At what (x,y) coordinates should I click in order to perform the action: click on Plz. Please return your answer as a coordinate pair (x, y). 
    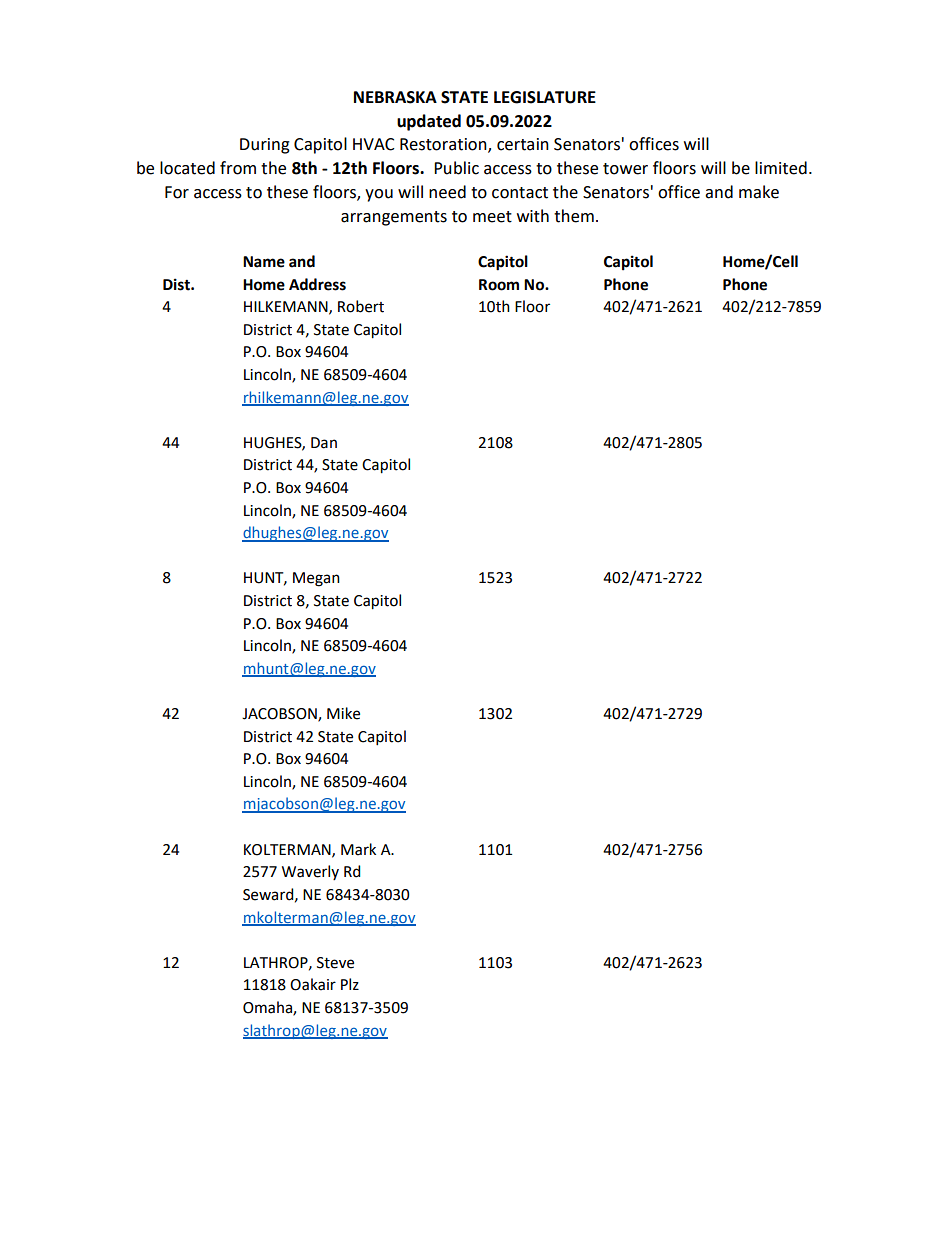
    Looking at the image, I should click on (350, 984).
